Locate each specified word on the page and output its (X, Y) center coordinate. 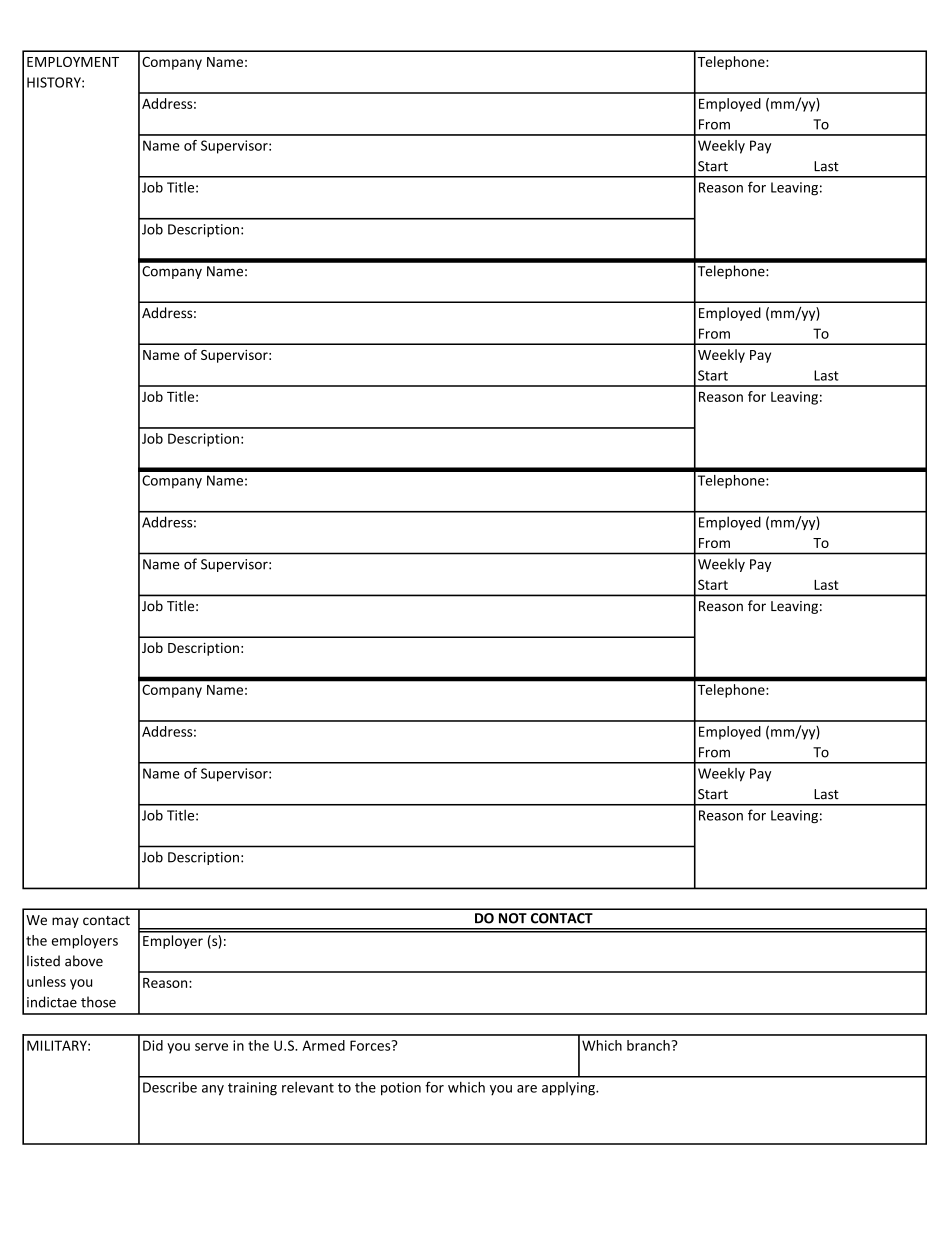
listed (43, 961)
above (84, 961)
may (65, 922)
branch (649, 1045)
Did (153, 1045)
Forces (371, 1045)
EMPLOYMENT (73, 62)
